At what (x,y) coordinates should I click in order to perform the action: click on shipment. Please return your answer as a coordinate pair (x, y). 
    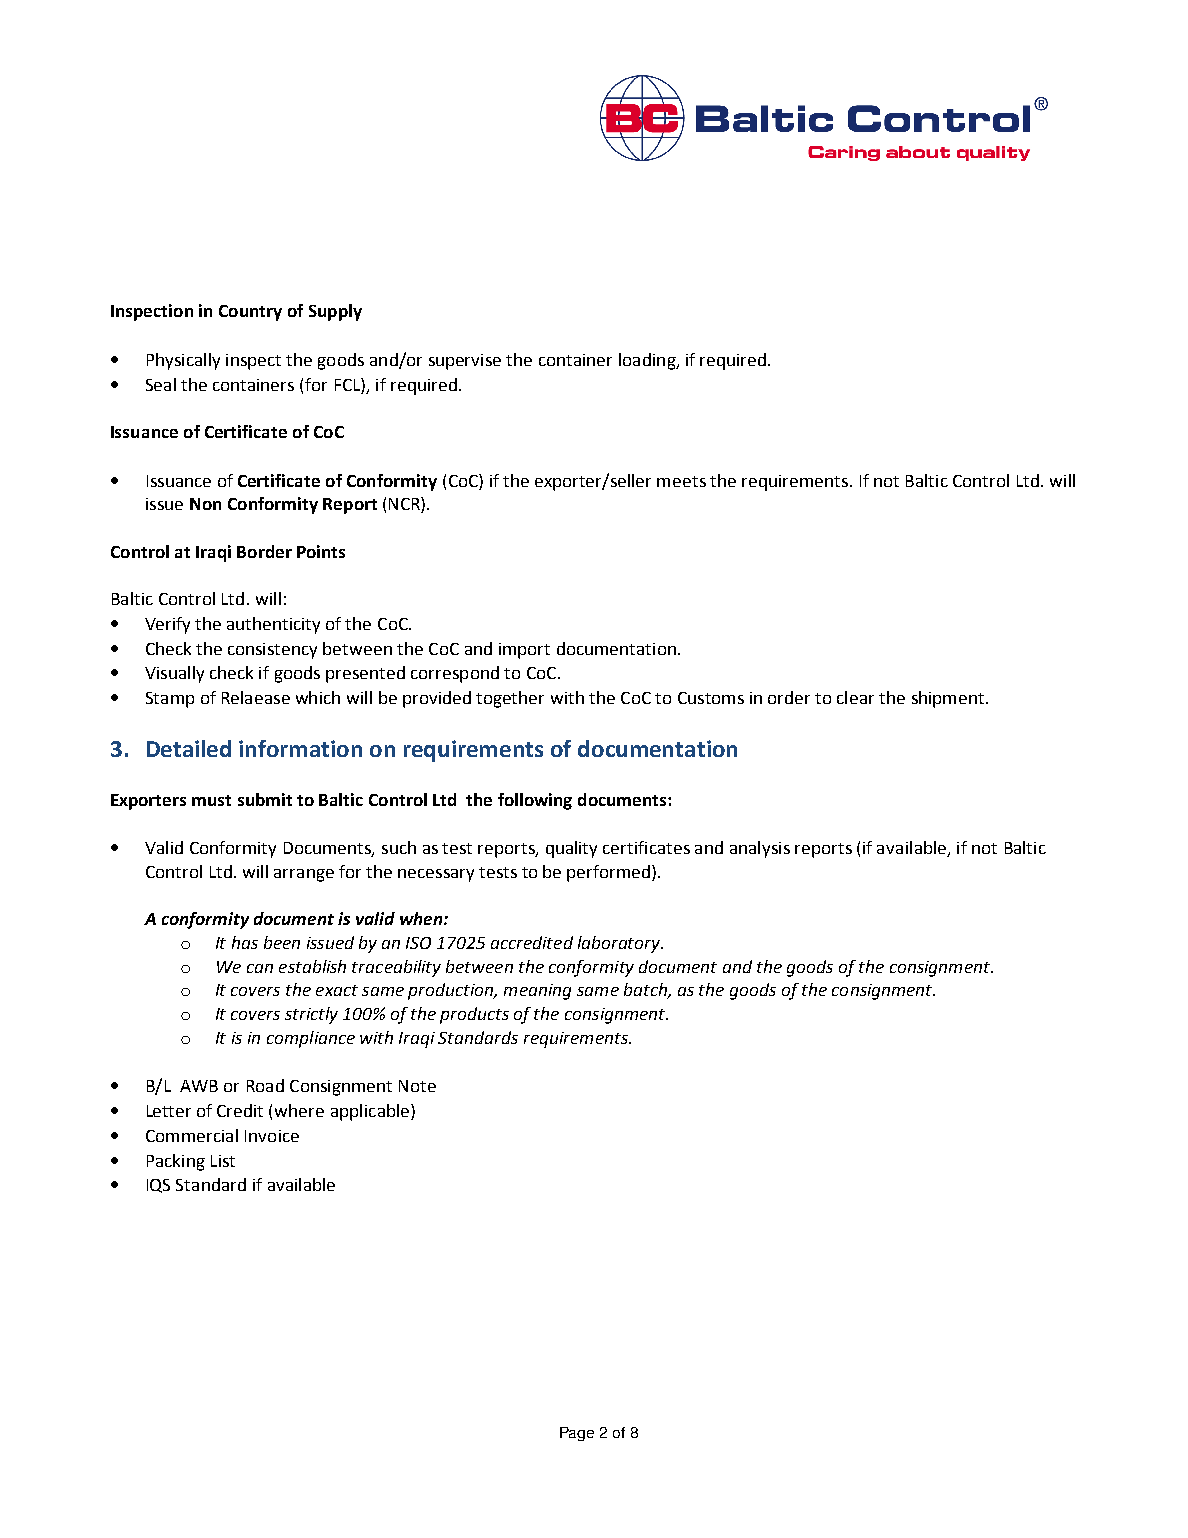
    Looking at the image, I should click on (949, 699).
